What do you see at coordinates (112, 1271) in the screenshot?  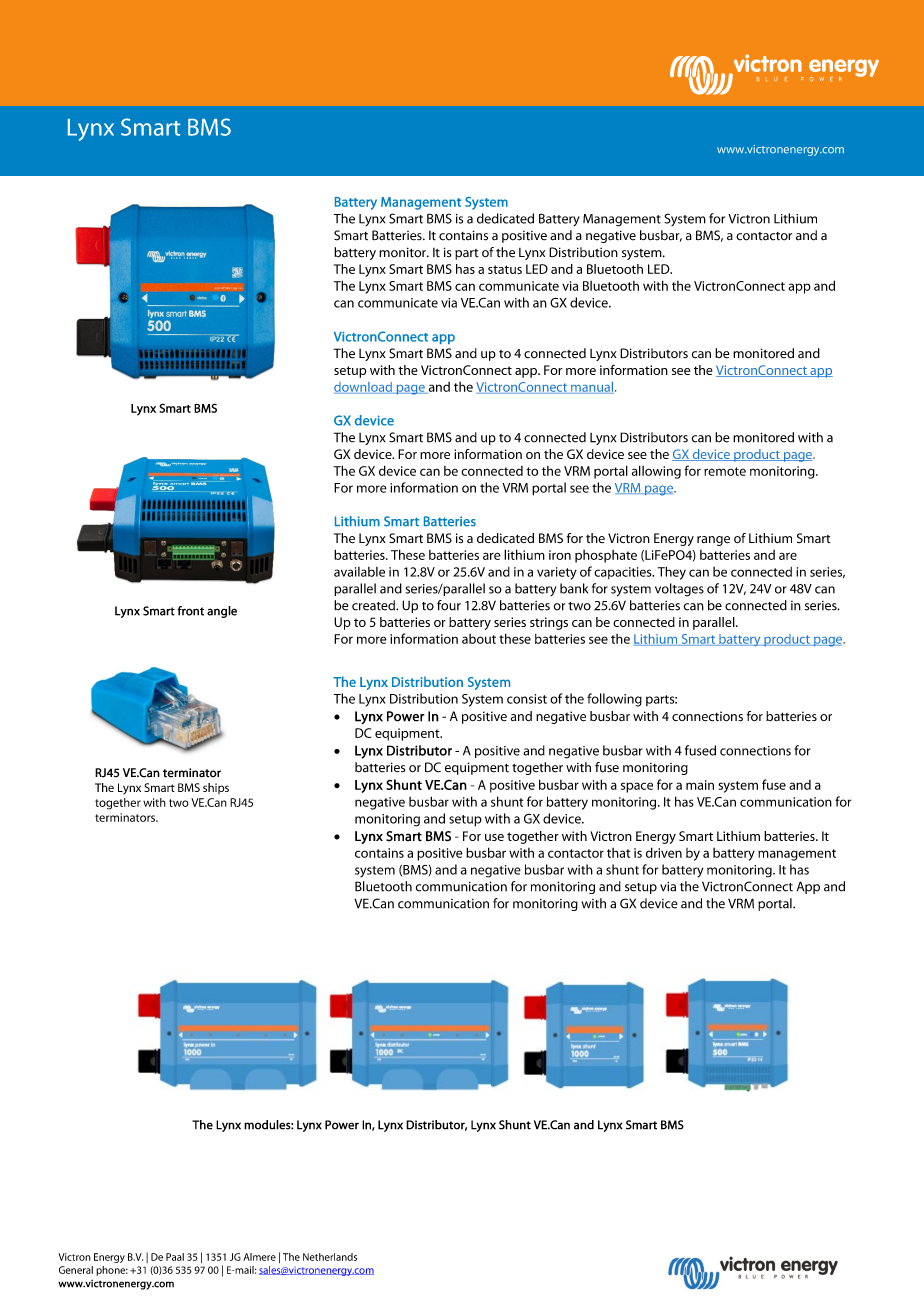 I see `phone` at bounding box center [112, 1271].
